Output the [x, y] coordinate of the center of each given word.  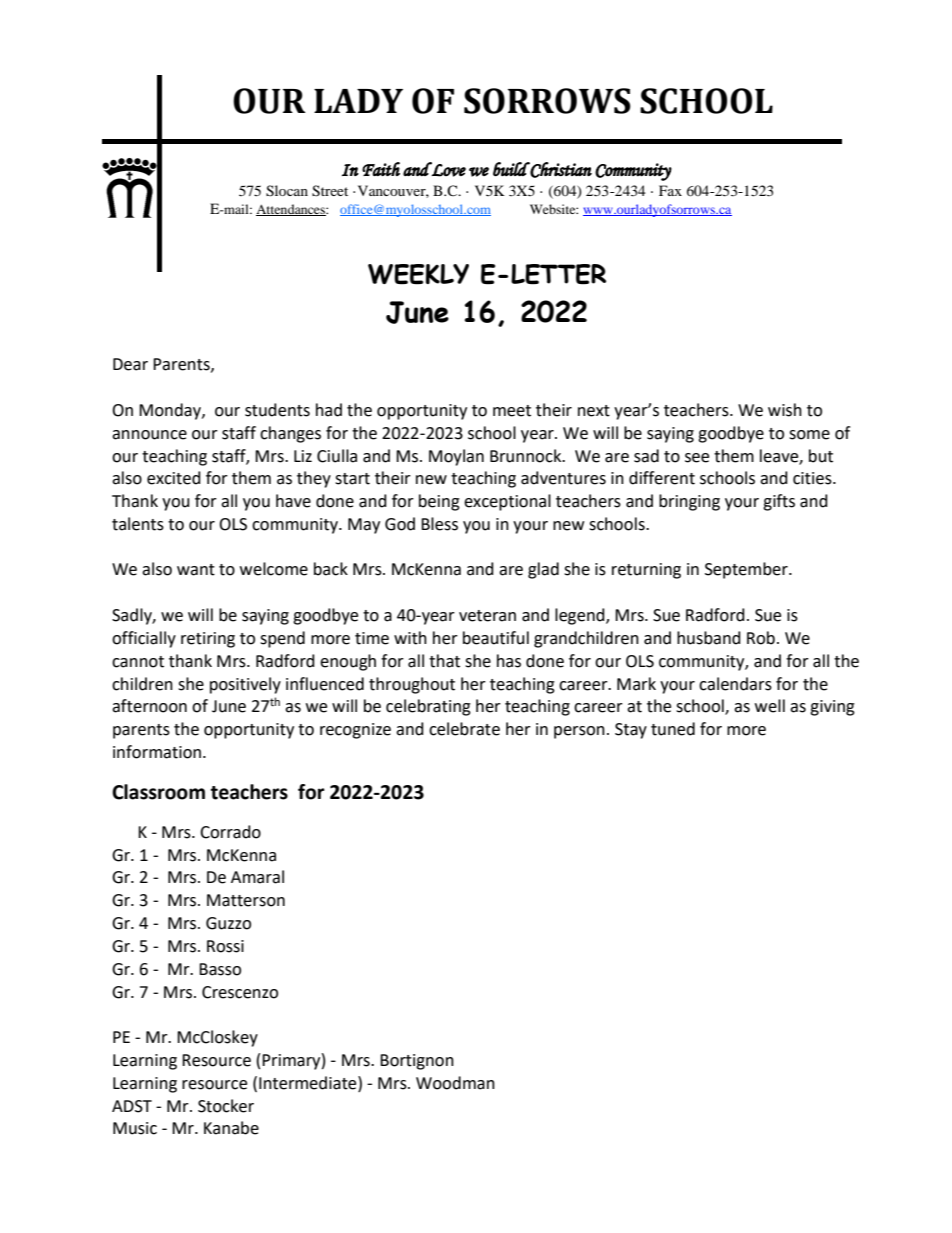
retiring [208, 640]
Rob [761, 638]
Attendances [291, 210]
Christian [560, 170]
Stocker [226, 1106]
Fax [670, 190]
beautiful [496, 638]
